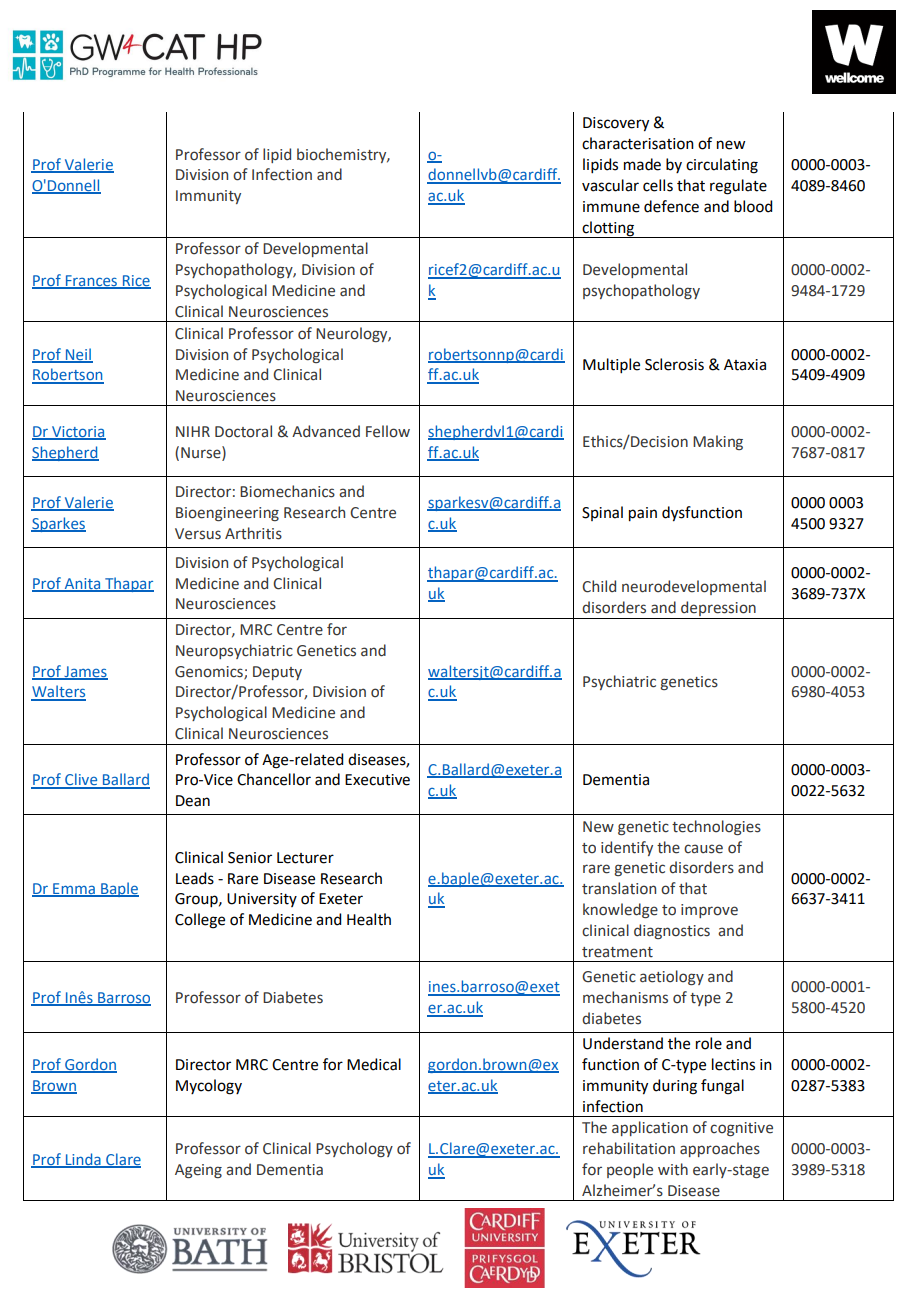 The image size is (924, 1308). What do you see at coordinates (354, 1149) in the document?
I see `Psychology` at bounding box center [354, 1149].
